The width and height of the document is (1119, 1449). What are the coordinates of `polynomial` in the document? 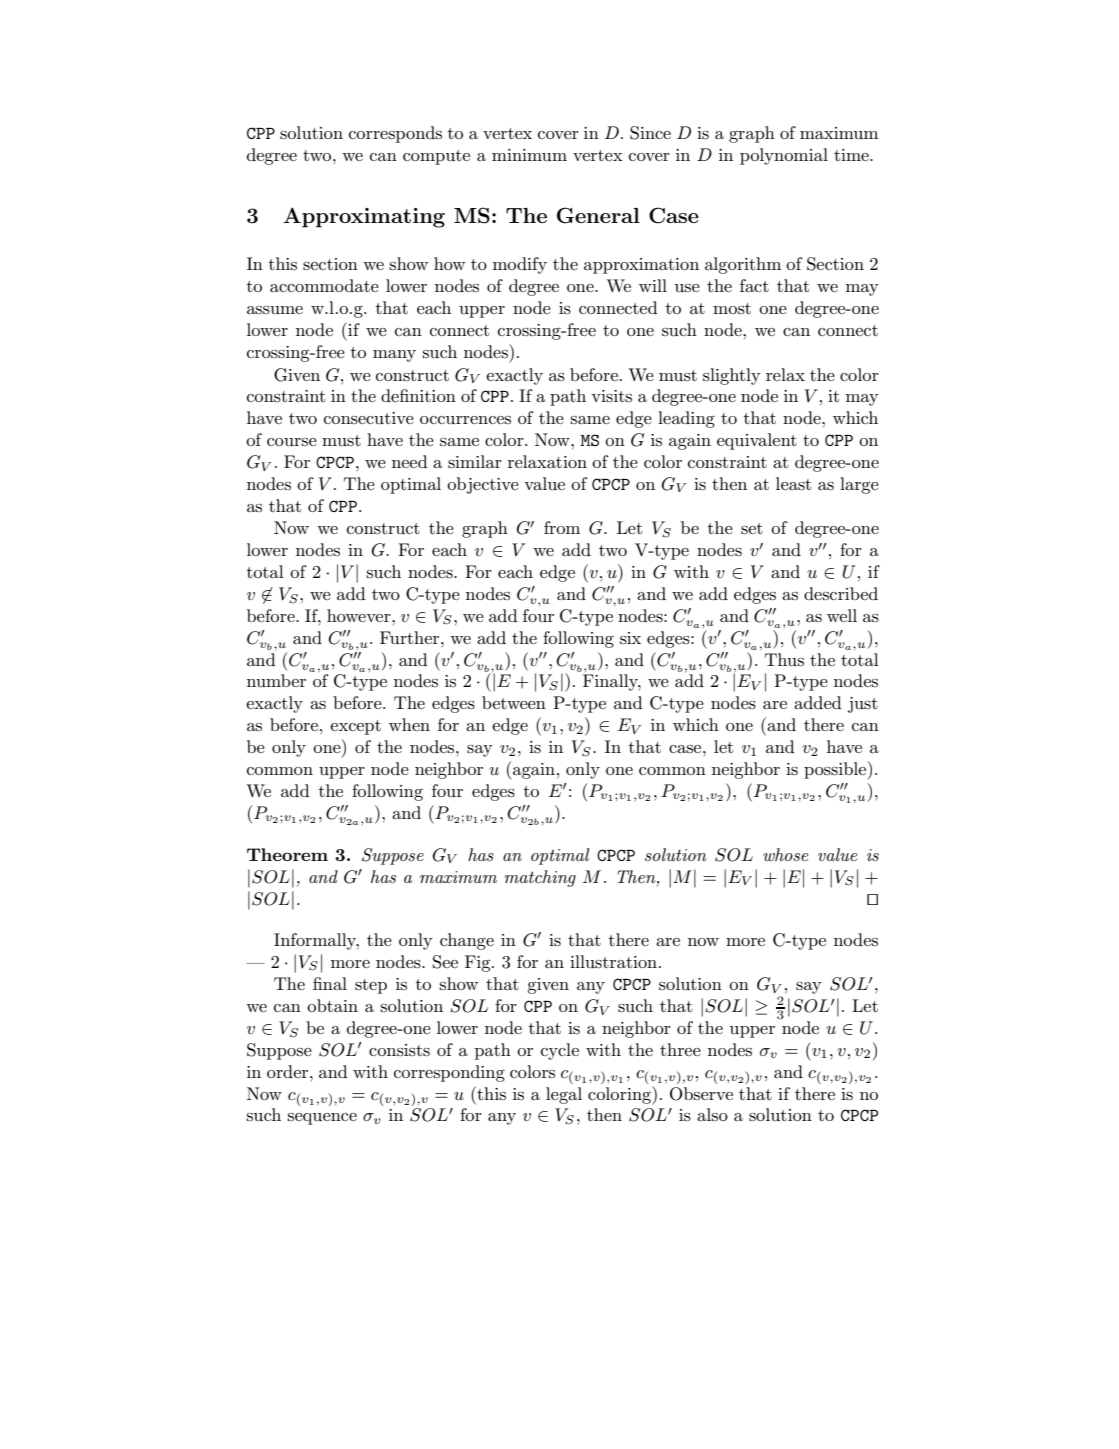 It's located at (784, 156).
